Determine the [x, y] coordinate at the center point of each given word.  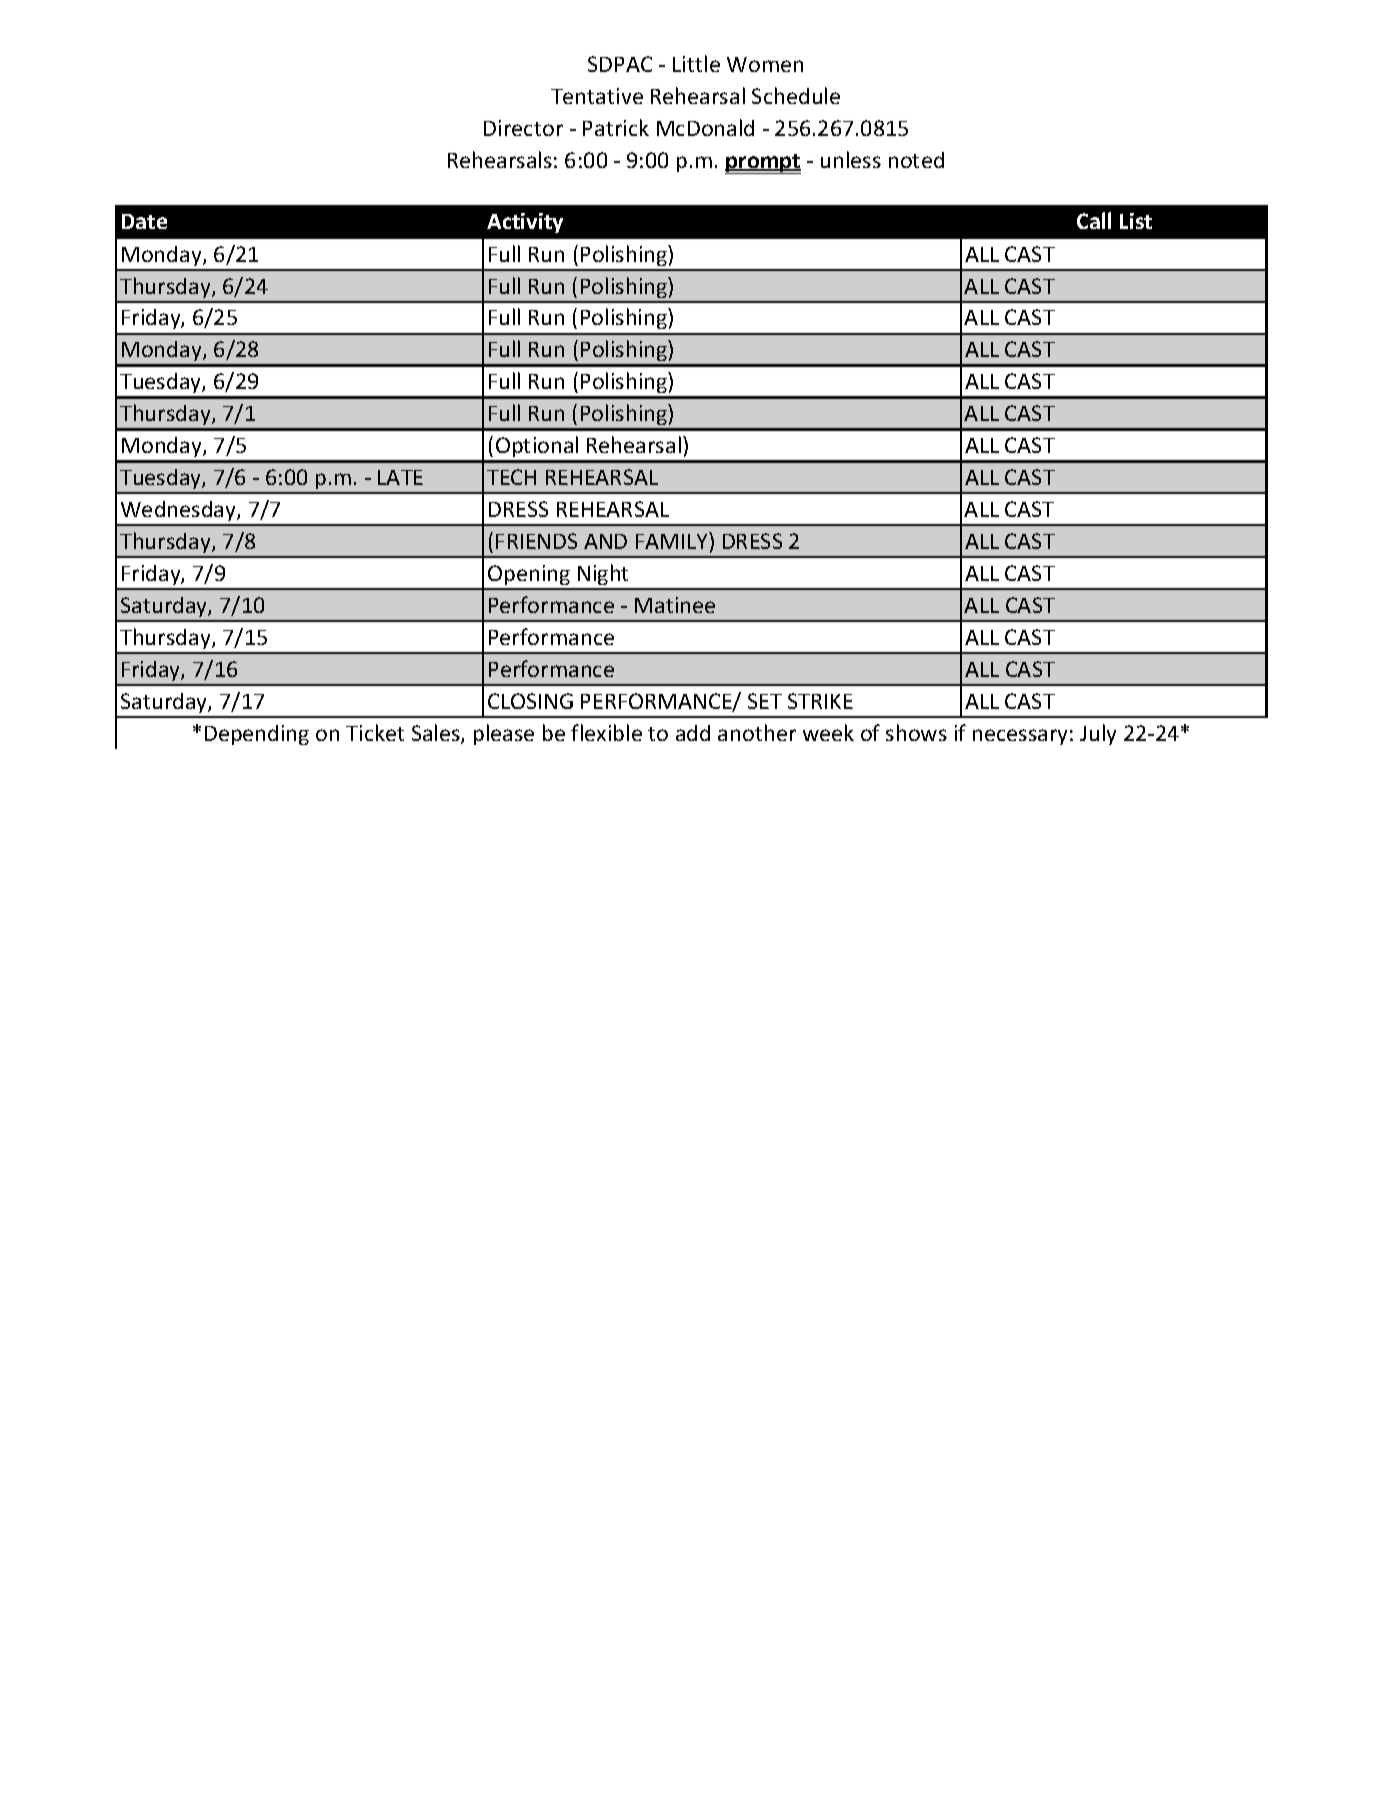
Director [523, 128]
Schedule [796, 95]
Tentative [597, 96]
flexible [606, 732]
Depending [257, 735]
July [1098, 734]
